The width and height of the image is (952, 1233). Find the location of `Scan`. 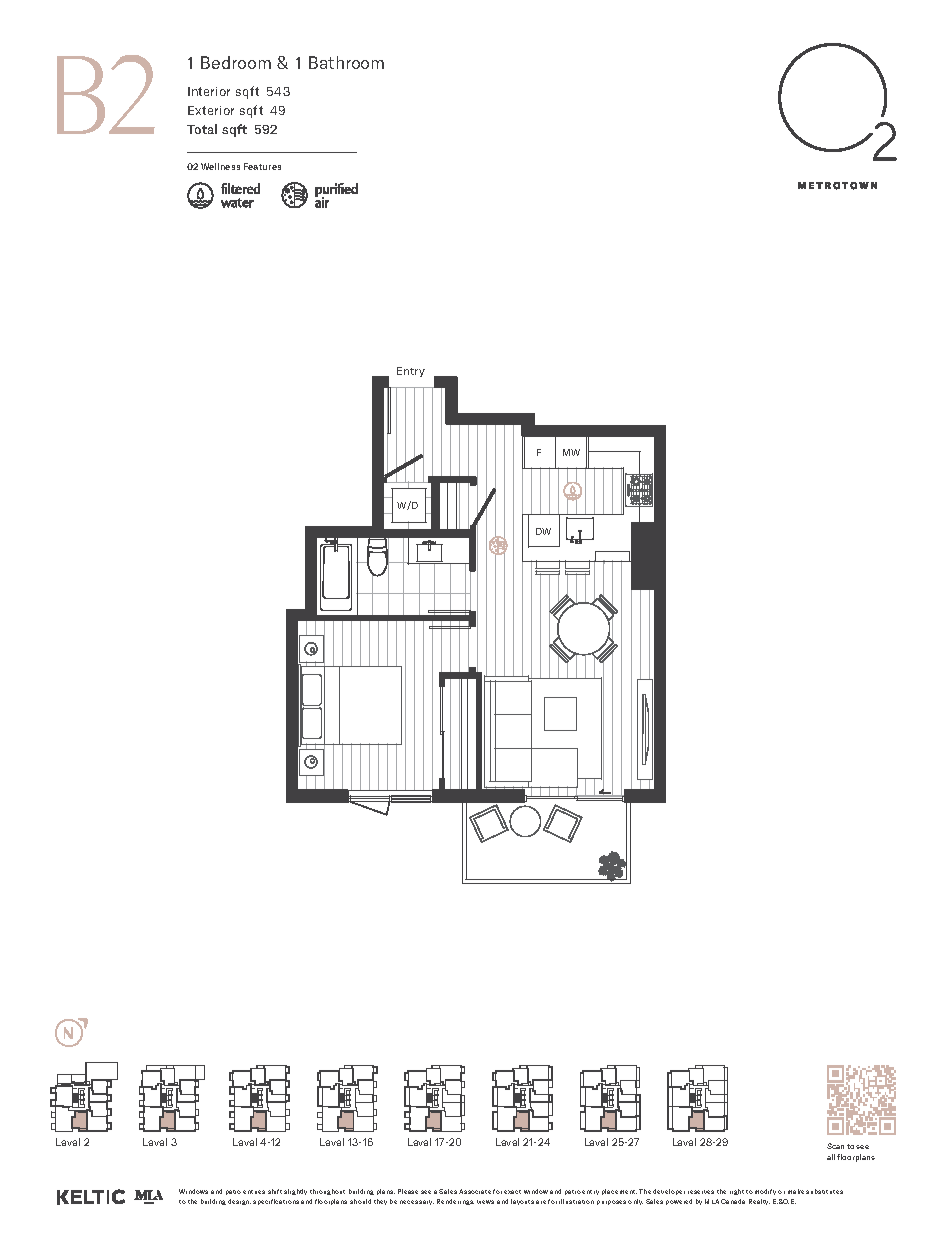

Scan is located at coordinates (835, 1146).
